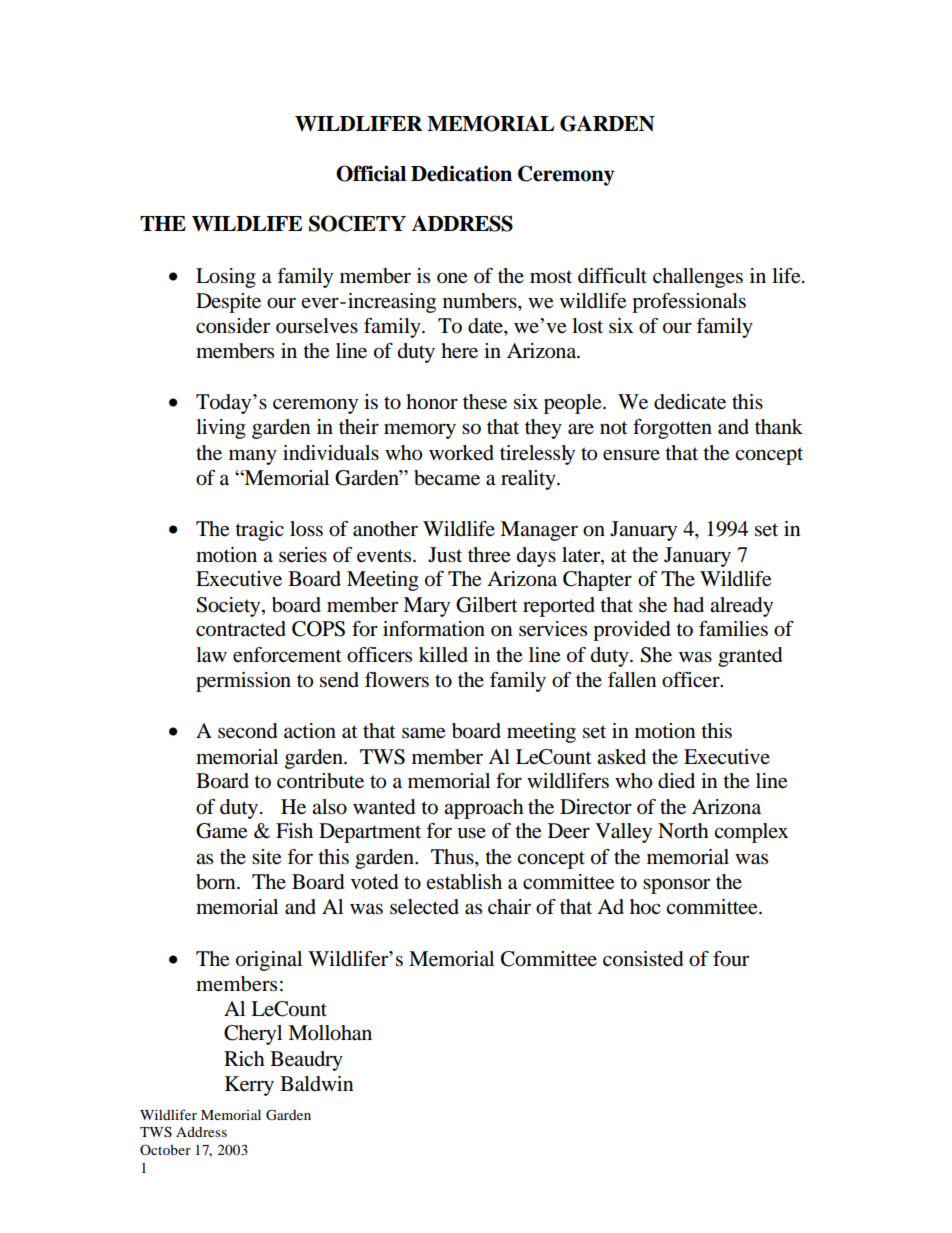  Describe the element at coordinates (443, 655) in the page. I see `killed` at that location.
